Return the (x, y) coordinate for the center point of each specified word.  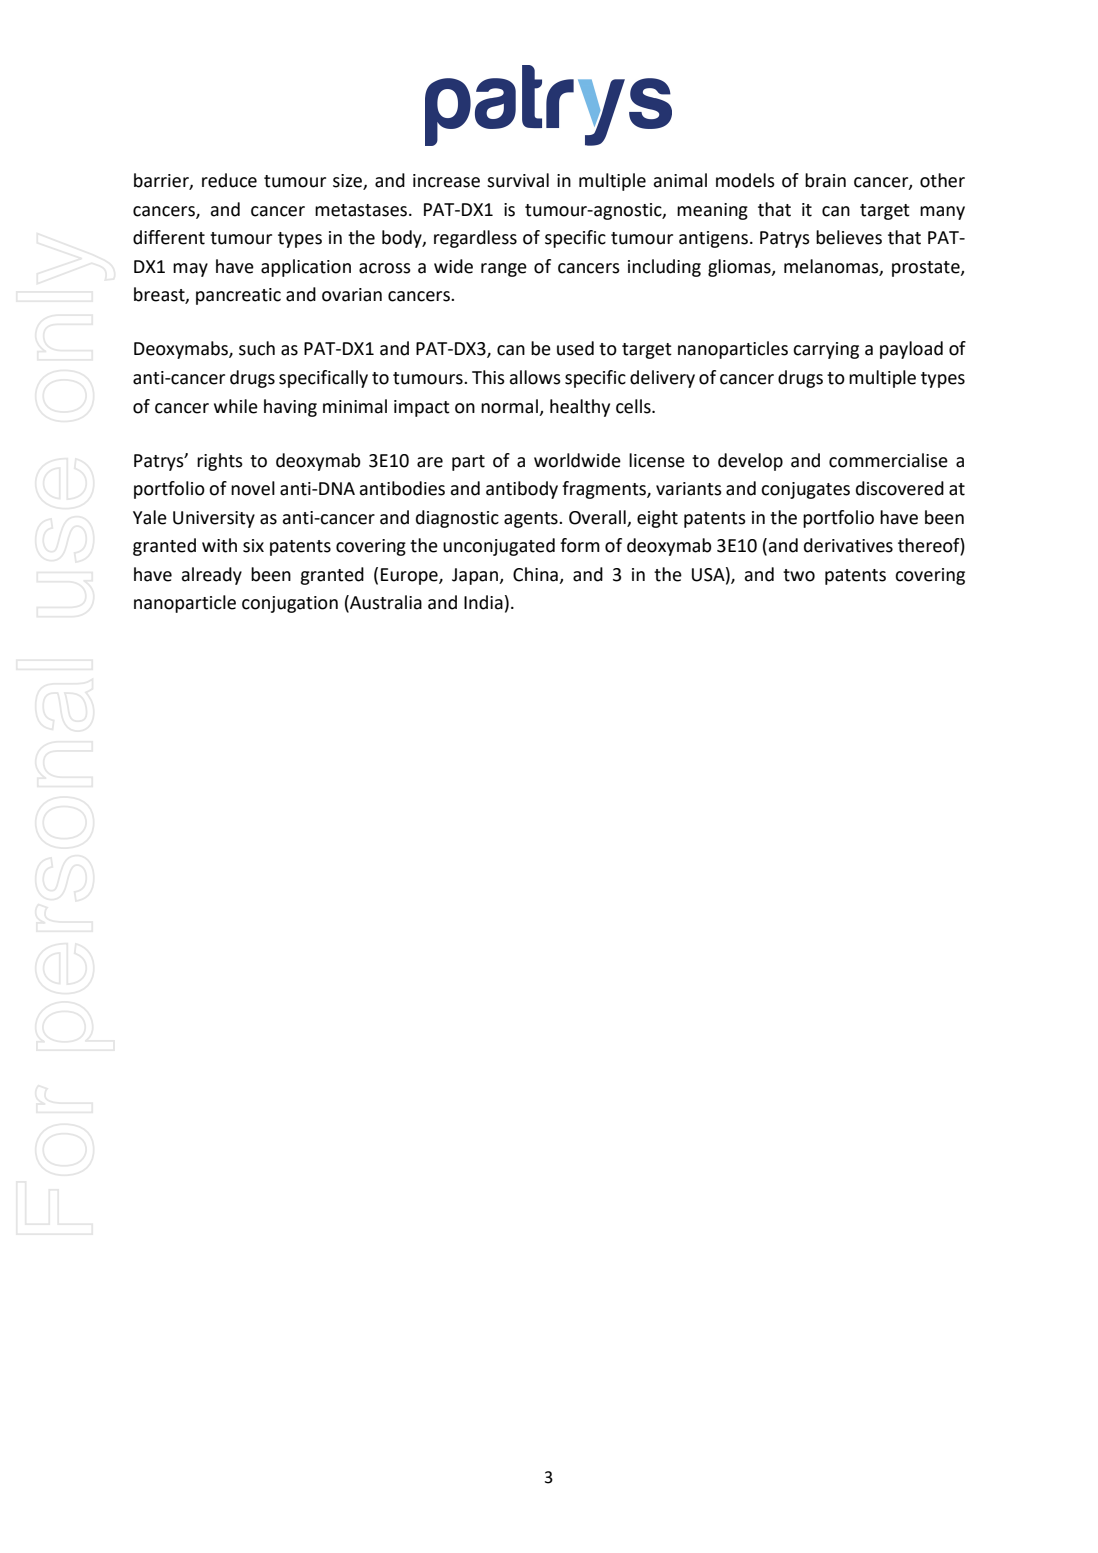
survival (518, 180)
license (657, 460)
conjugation (290, 604)
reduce (229, 180)
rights (220, 462)
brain (825, 180)
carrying (826, 350)
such (257, 348)
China (535, 574)
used (575, 348)
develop (750, 462)
